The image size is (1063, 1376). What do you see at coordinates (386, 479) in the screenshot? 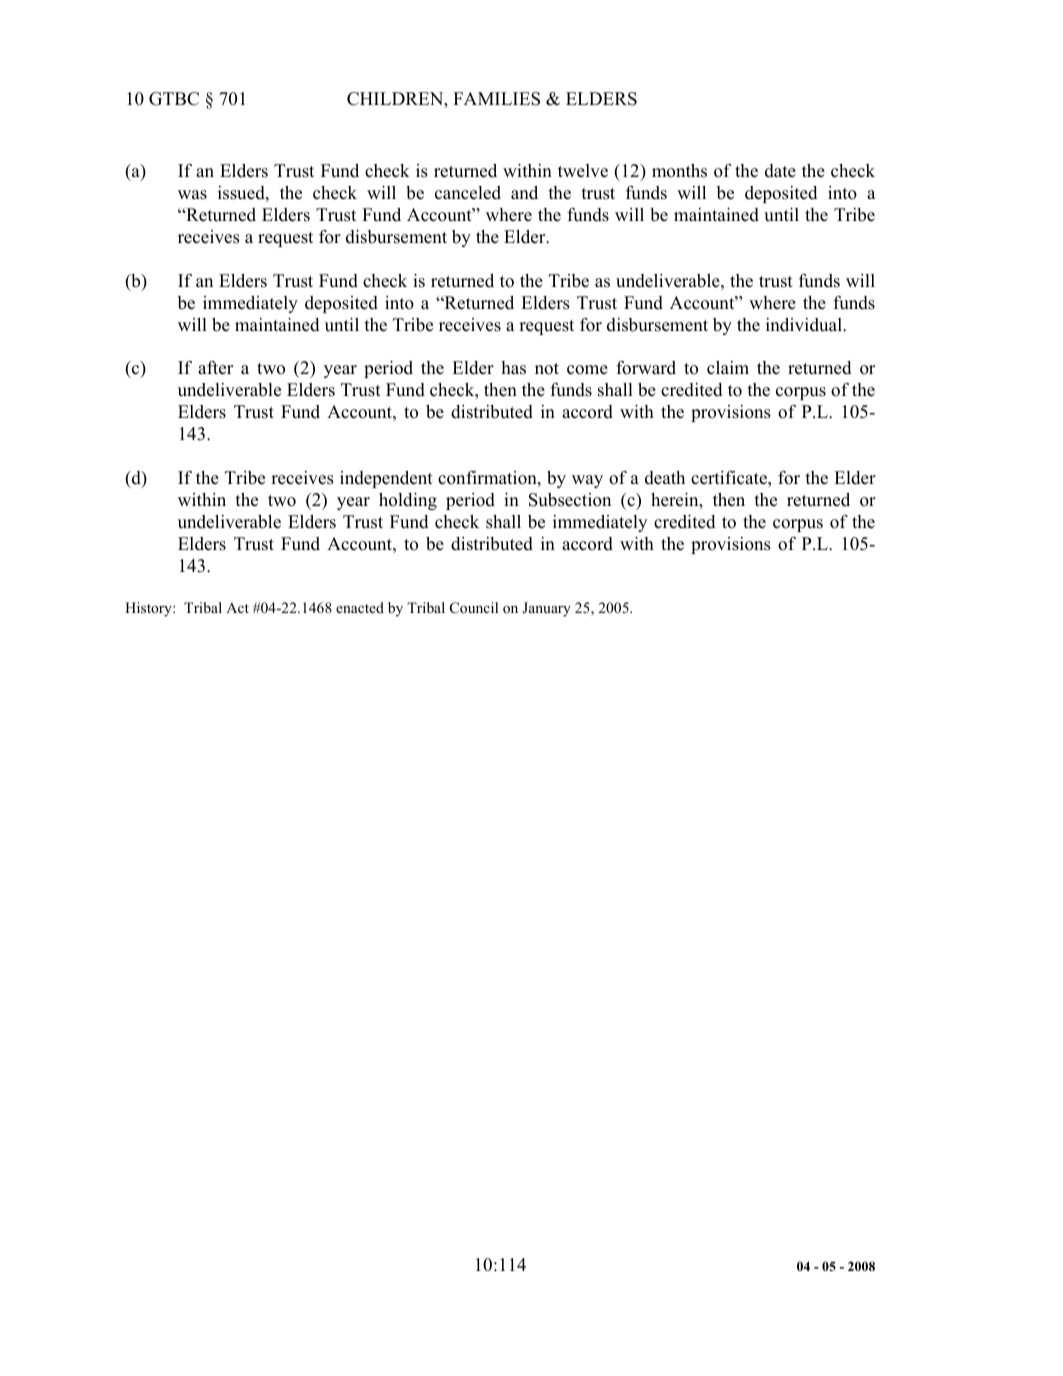
I see `independent` at bounding box center [386, 479].
